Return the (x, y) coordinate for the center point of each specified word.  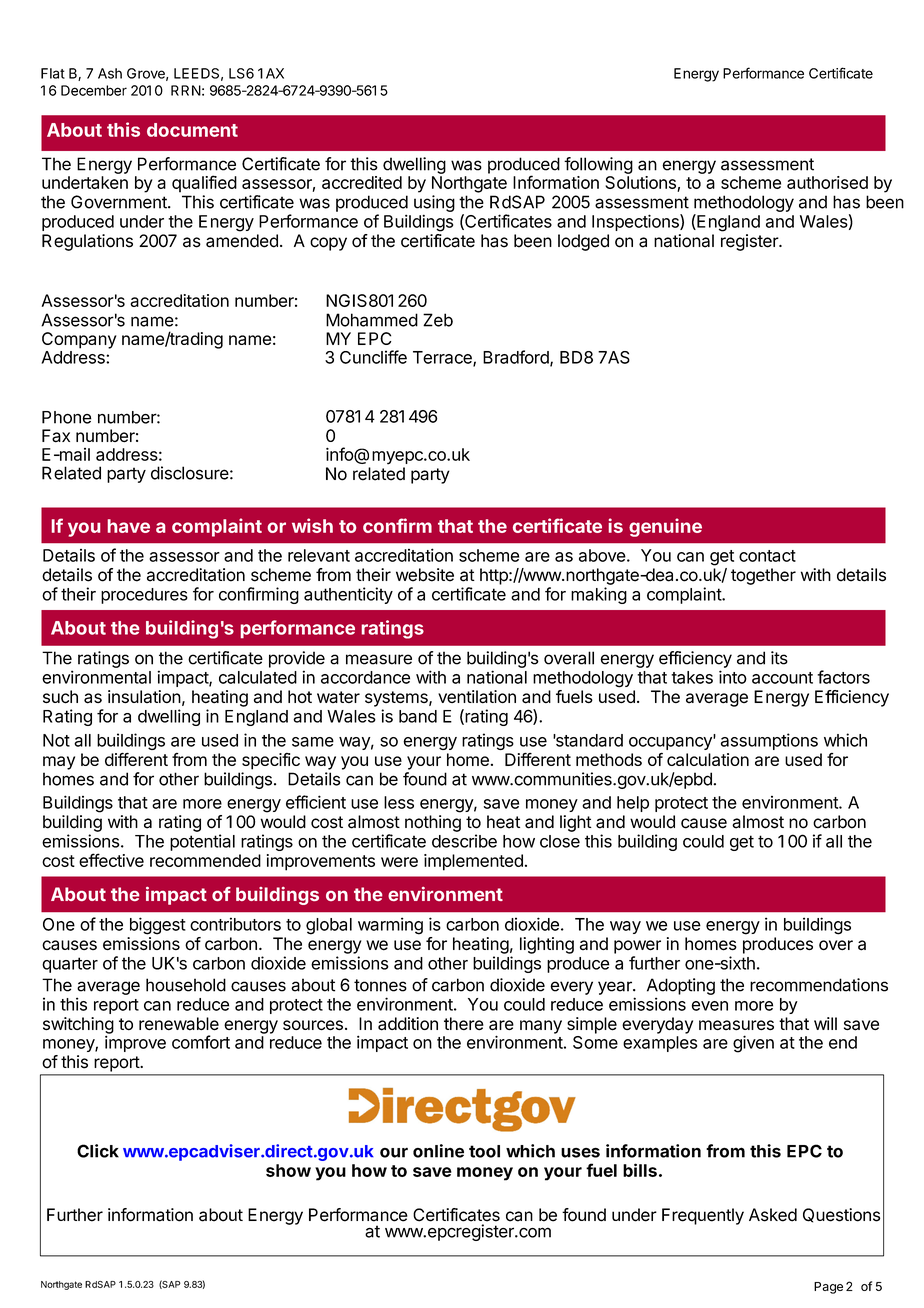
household (186, 985)
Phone (66, 417)
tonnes (380, 985)
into (733, 677)
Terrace (443, 358)
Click (98, 1151)
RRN (186, 90)
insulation (144, 696)
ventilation (477, 697)
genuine (665, 527)
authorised (827, 182)
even (710, 1006)
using (434, 203)
